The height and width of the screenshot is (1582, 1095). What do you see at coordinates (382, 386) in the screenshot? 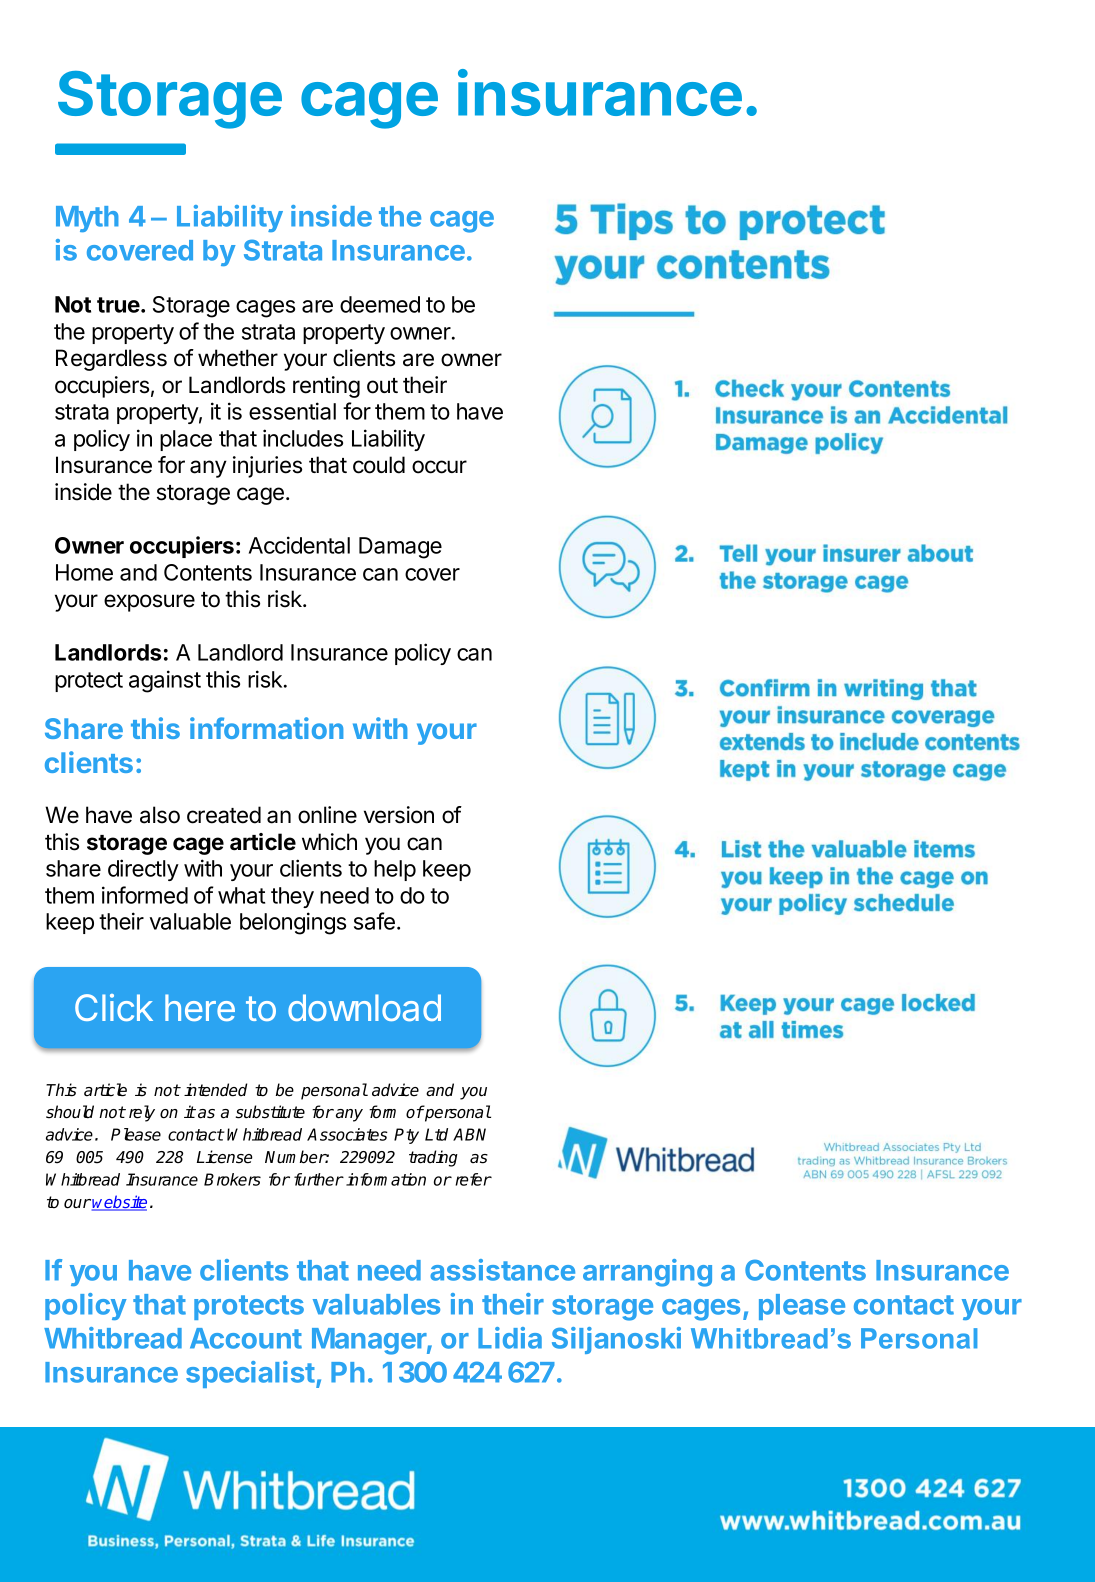
I see `out` at bounding box center [382, 386].
